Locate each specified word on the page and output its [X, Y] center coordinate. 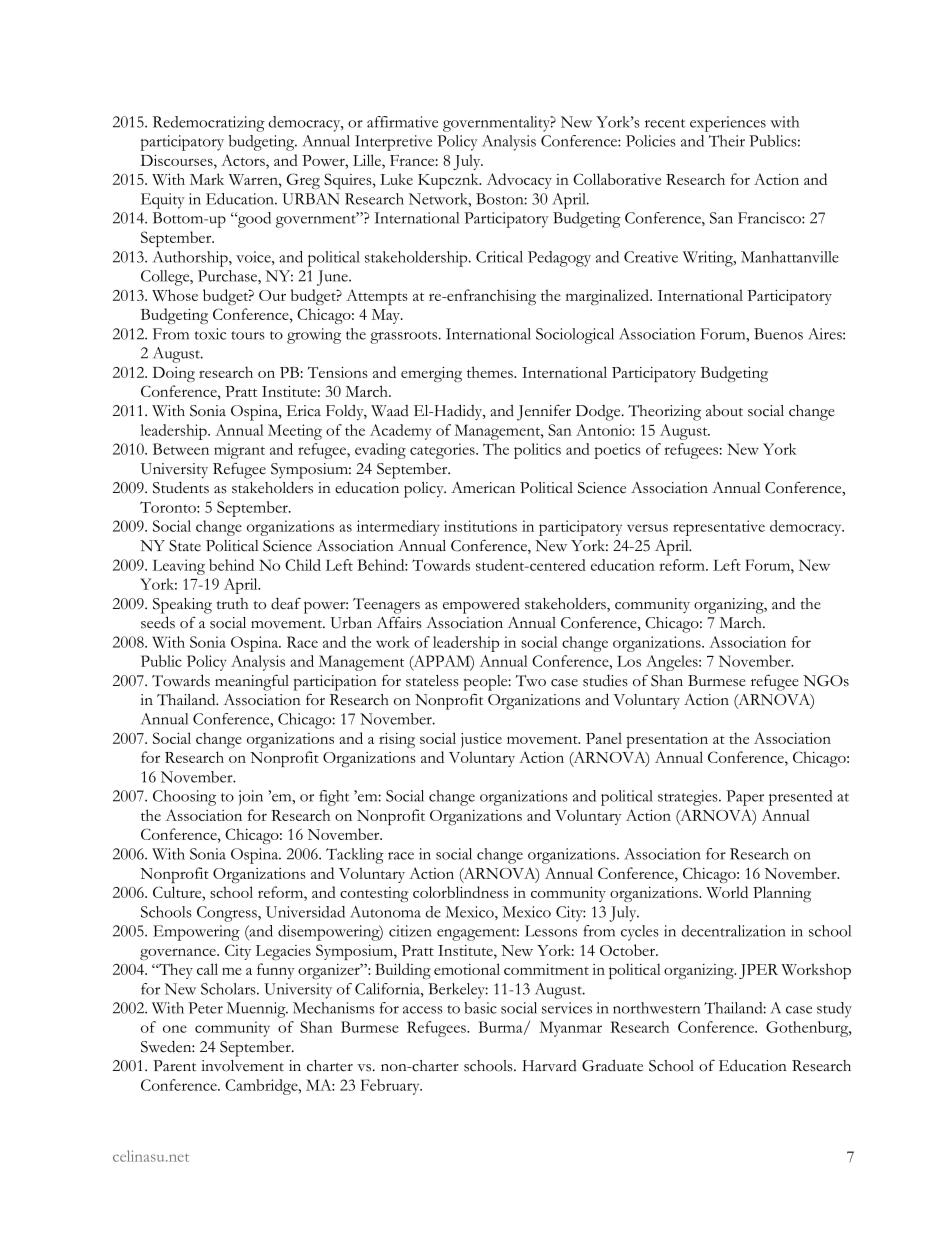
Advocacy [519, 181]
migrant [239, 451]
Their [727, 141]
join [251, 797]
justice [481, 740]
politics [537, 451]
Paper [745, 798]
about [724, 410]
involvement [242, 1066]
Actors [244, 161]
